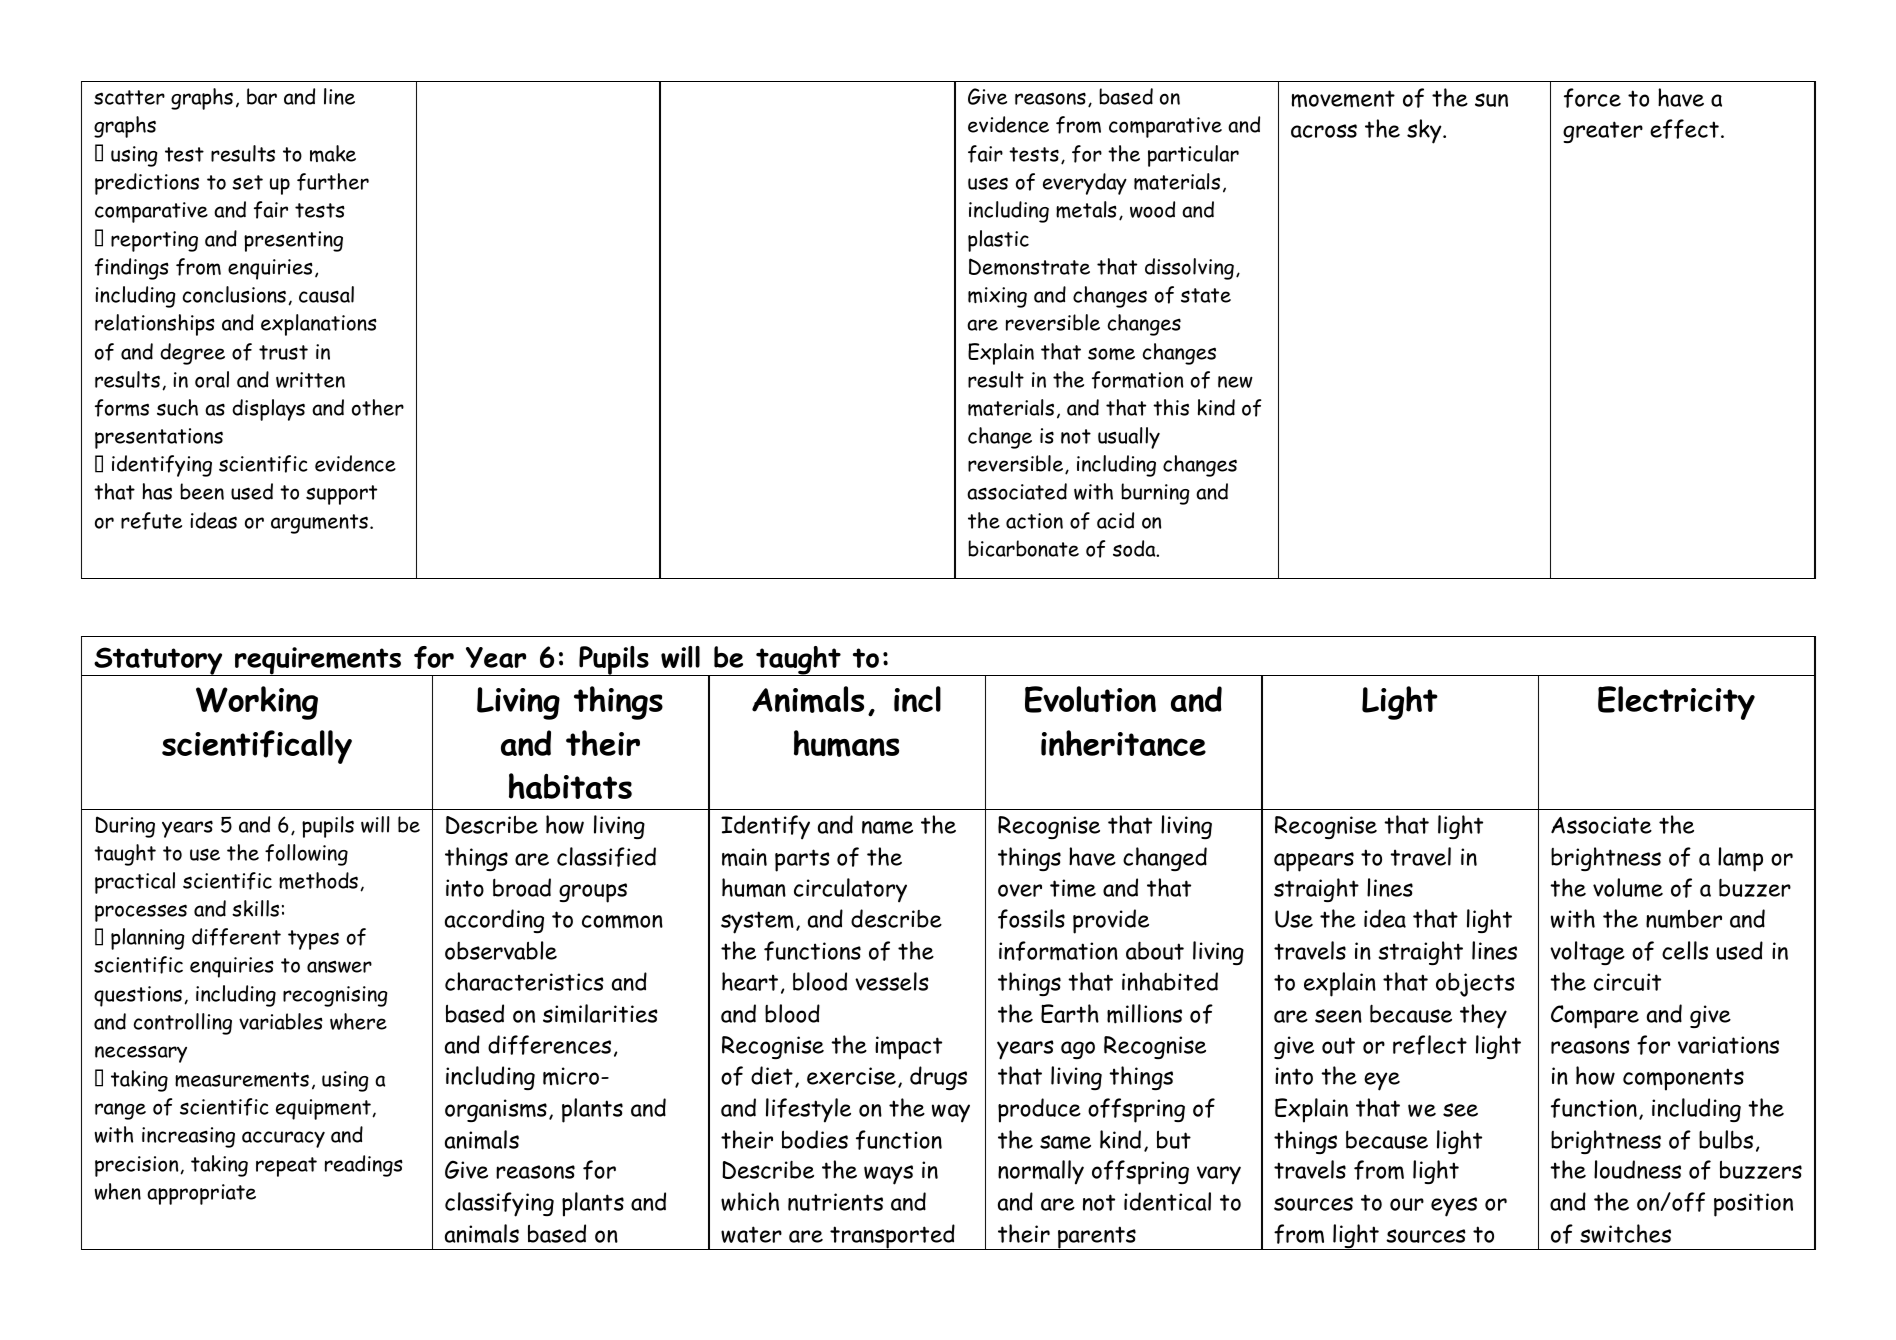 This page has width=1896, height=1340. I want to click on ways, so click(888, 1175).
